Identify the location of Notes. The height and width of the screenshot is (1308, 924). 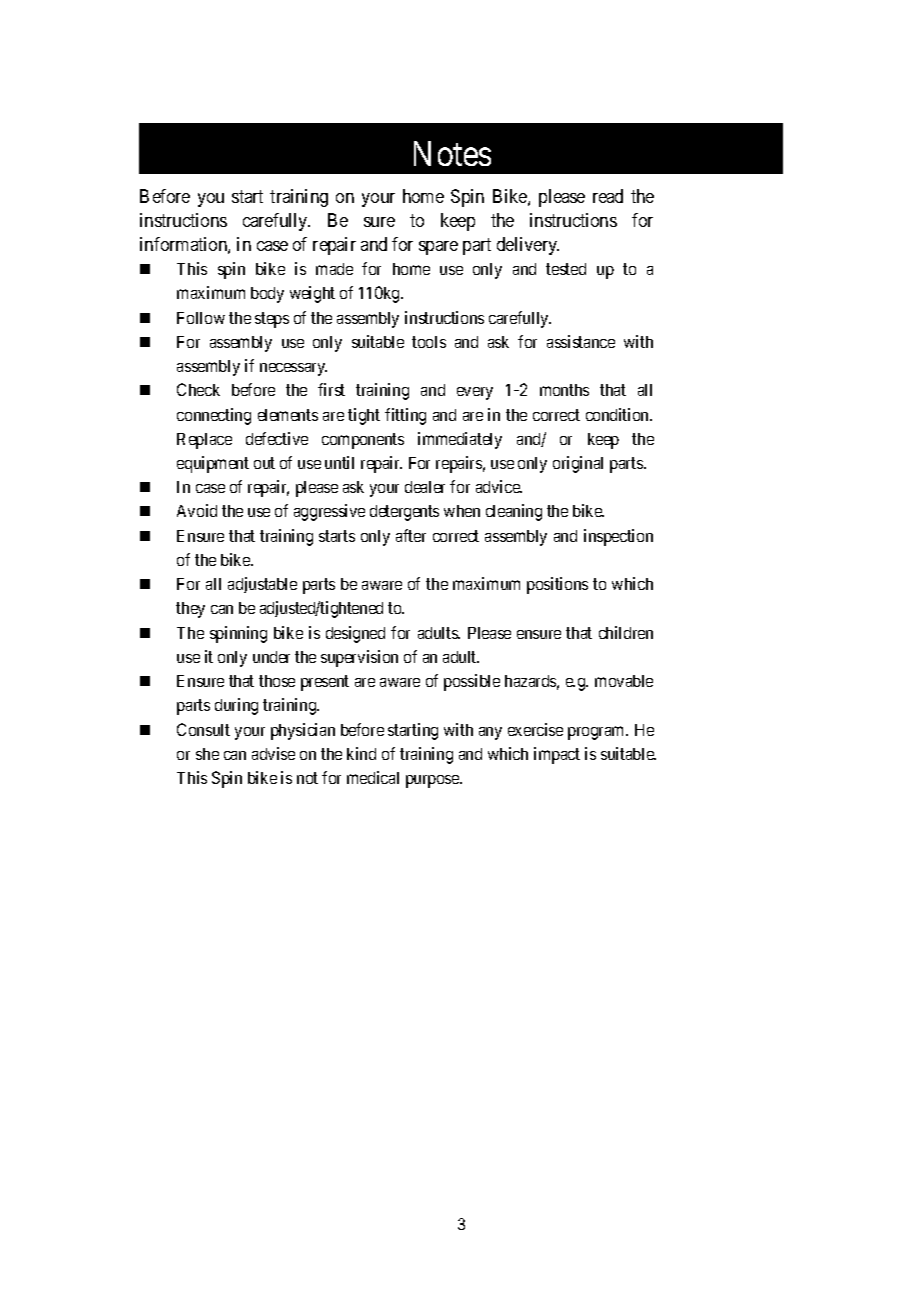
(452, 154).
